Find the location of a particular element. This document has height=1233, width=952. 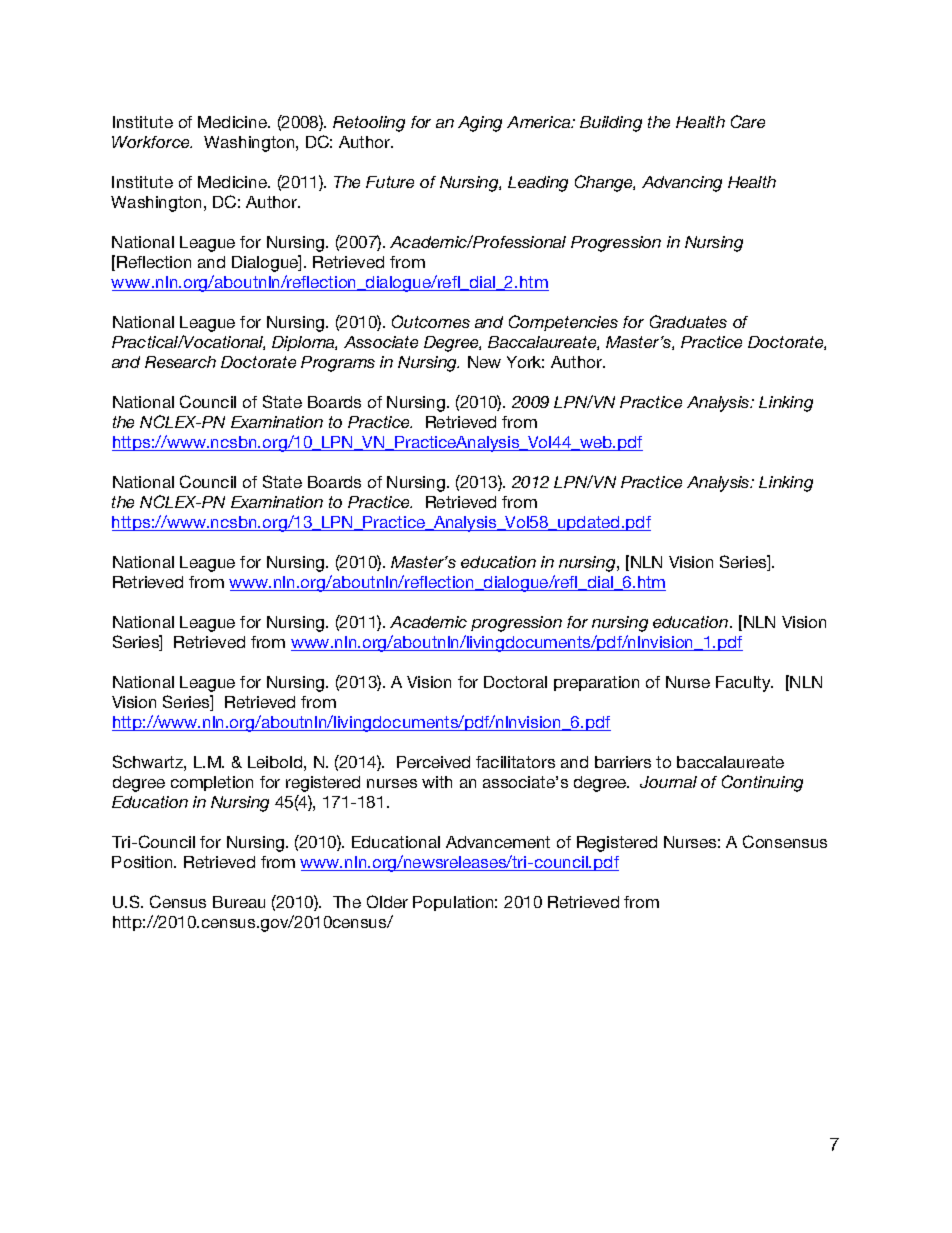

Workforce is located at coordinates (152, 142).
